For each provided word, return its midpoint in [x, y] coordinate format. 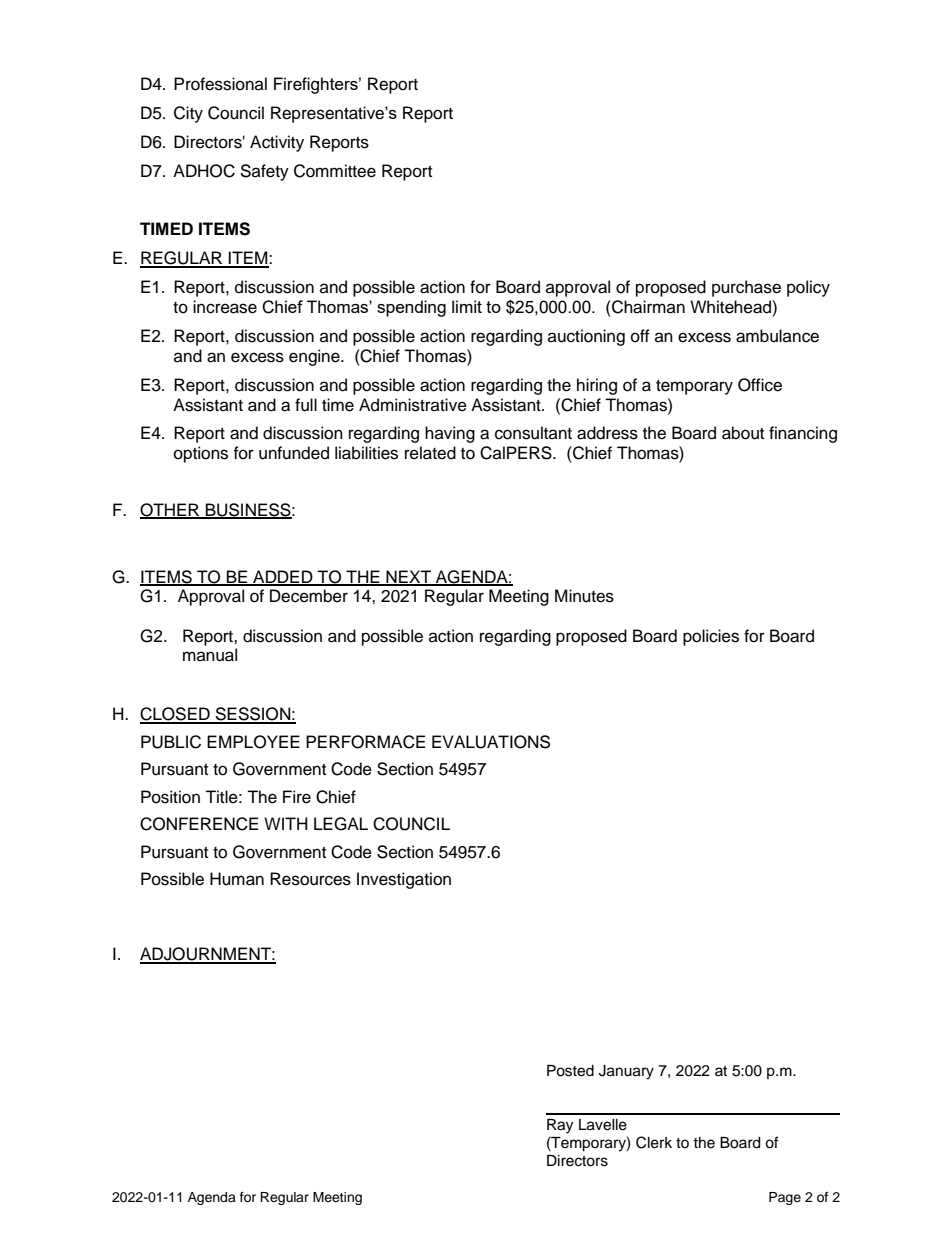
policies [711, 637]
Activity [277, 143]
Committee [335, 171]
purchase [746, 288]
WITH [286, 823]
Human [237, 879]
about [743, 433]
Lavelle [603, 1125]
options [201, 454]
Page [785, 1198]
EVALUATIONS [491, 742]
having [450, 434]
